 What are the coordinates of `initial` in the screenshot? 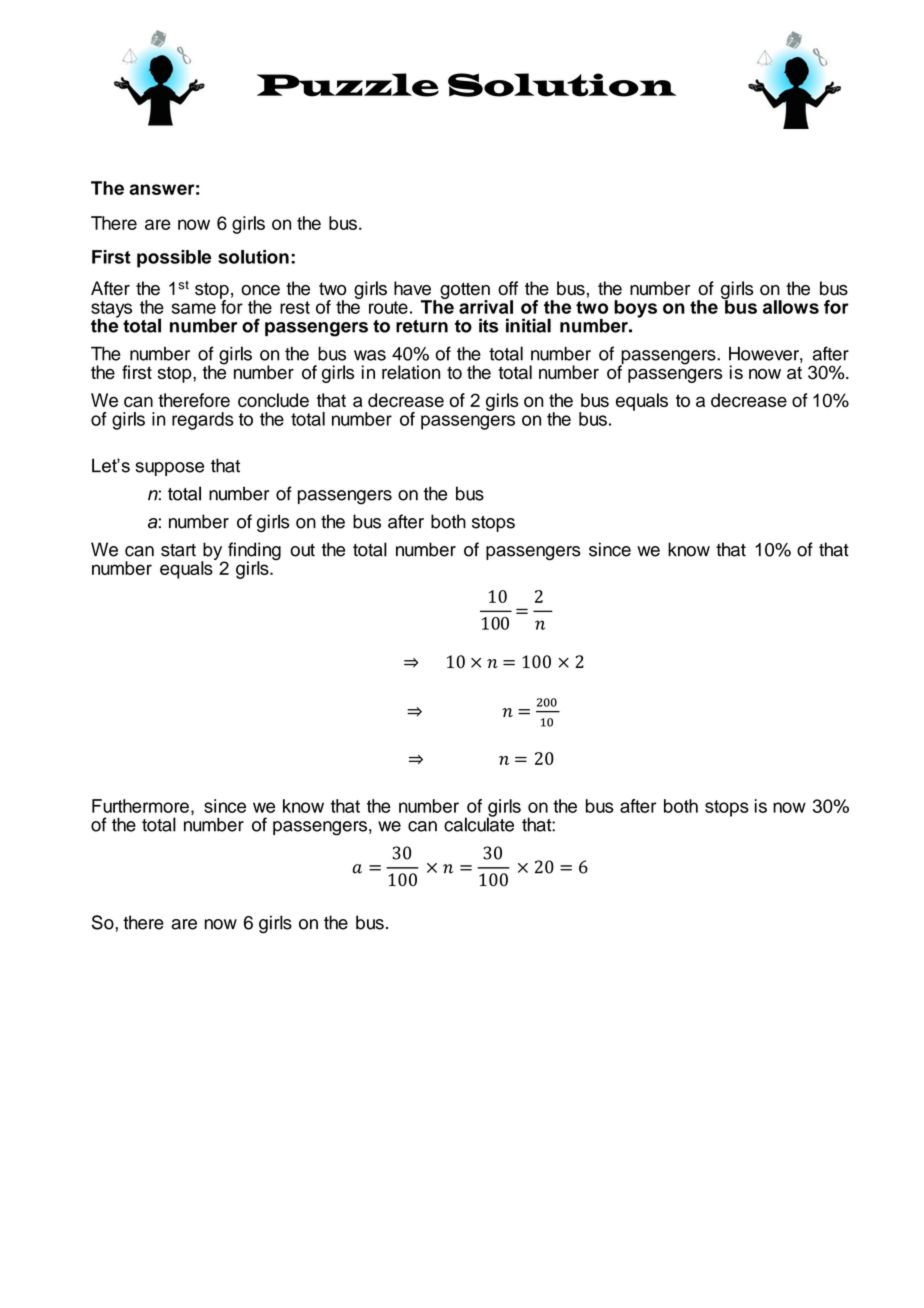 It's located at (528, 325).
